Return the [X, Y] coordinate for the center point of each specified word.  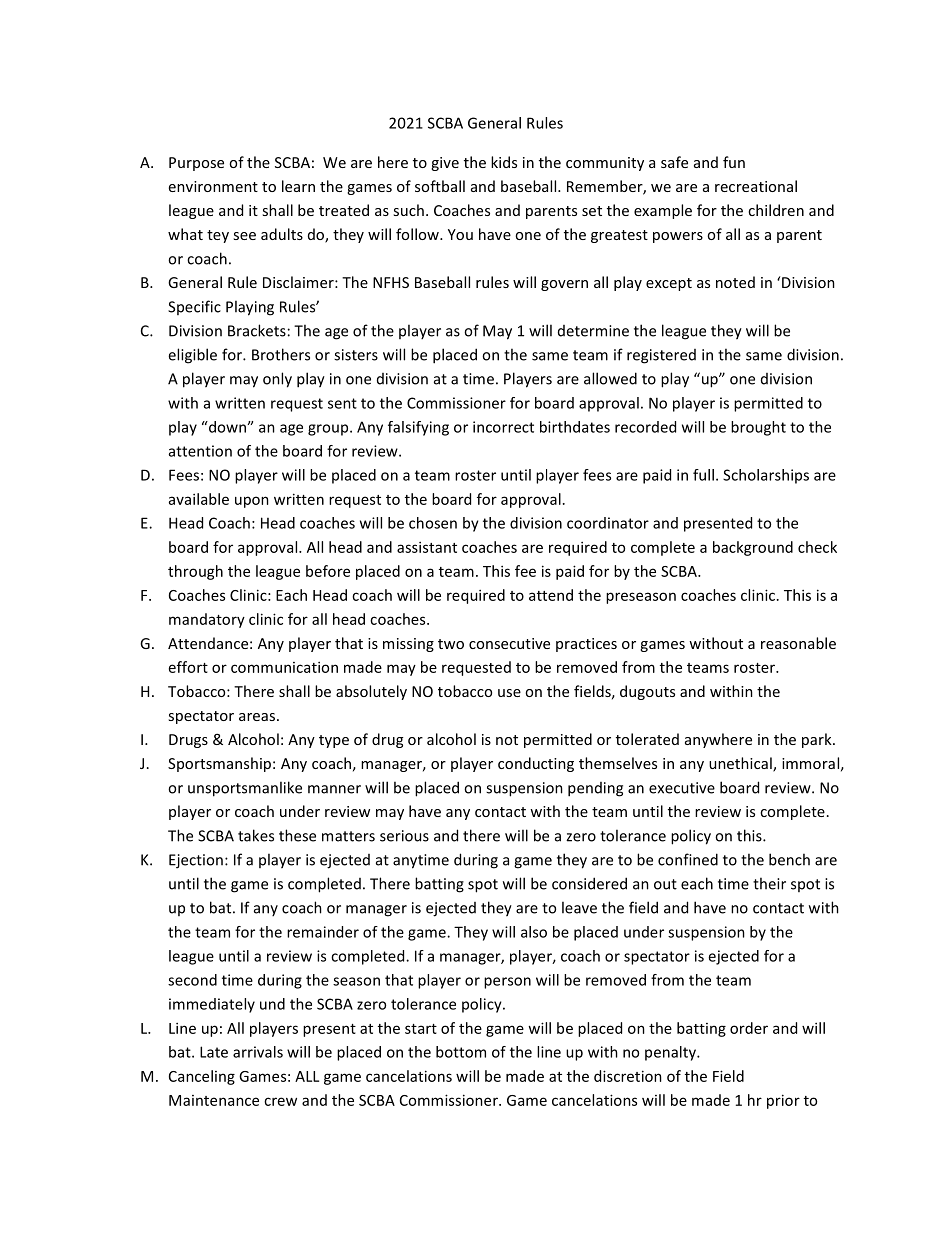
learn [298, 186]
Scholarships [766, 476]
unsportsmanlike [245, 789]
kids [504, 162]
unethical [741, 764]
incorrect [503, 427]
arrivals [258, 1052]
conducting [536, 764]
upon [252, 502]
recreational [756, 186]
